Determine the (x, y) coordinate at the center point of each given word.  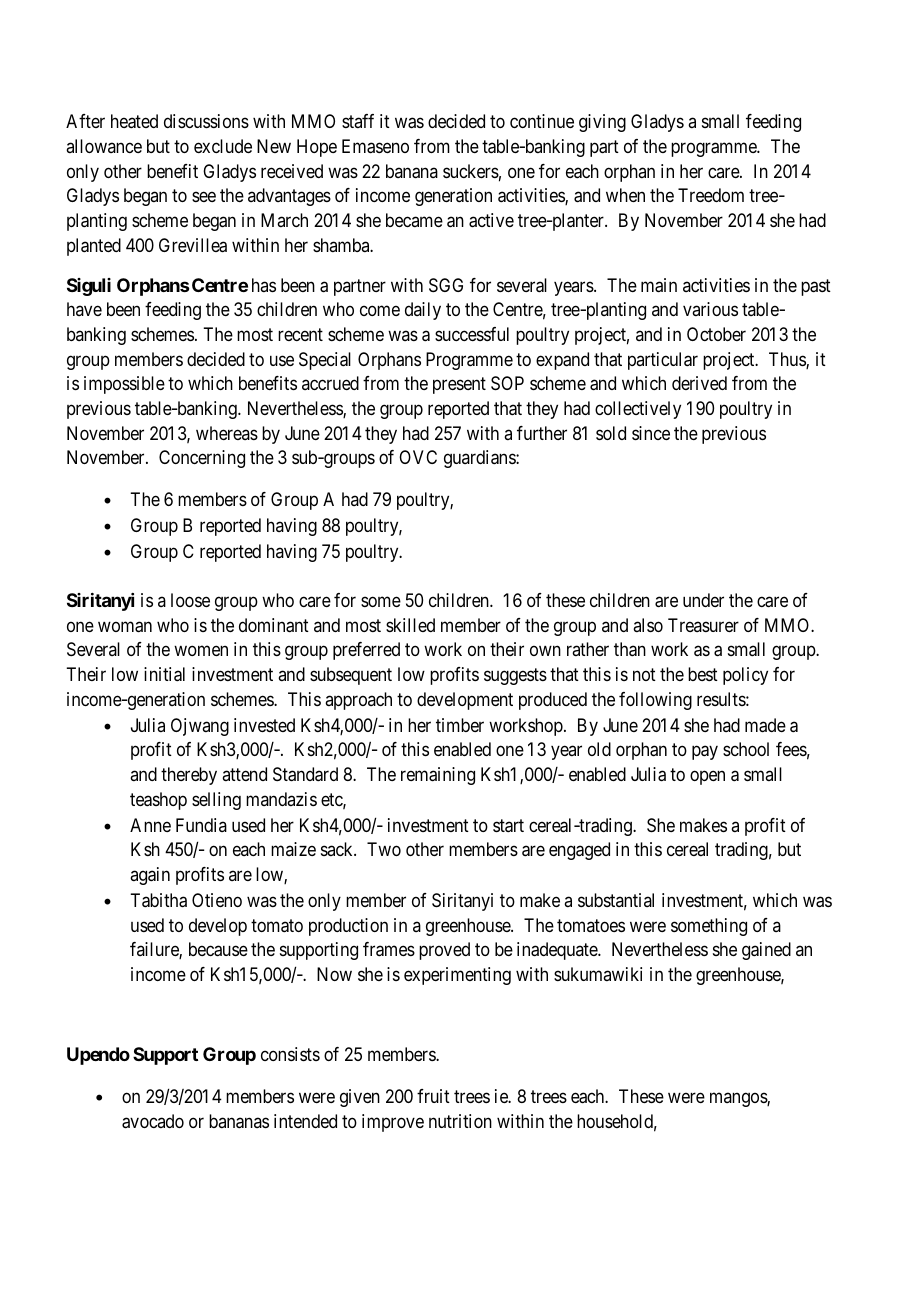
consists (290, 1054)
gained (766, 951)
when (625, 195)
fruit (433, 1096)
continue (542, 121)
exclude (223, 146)
